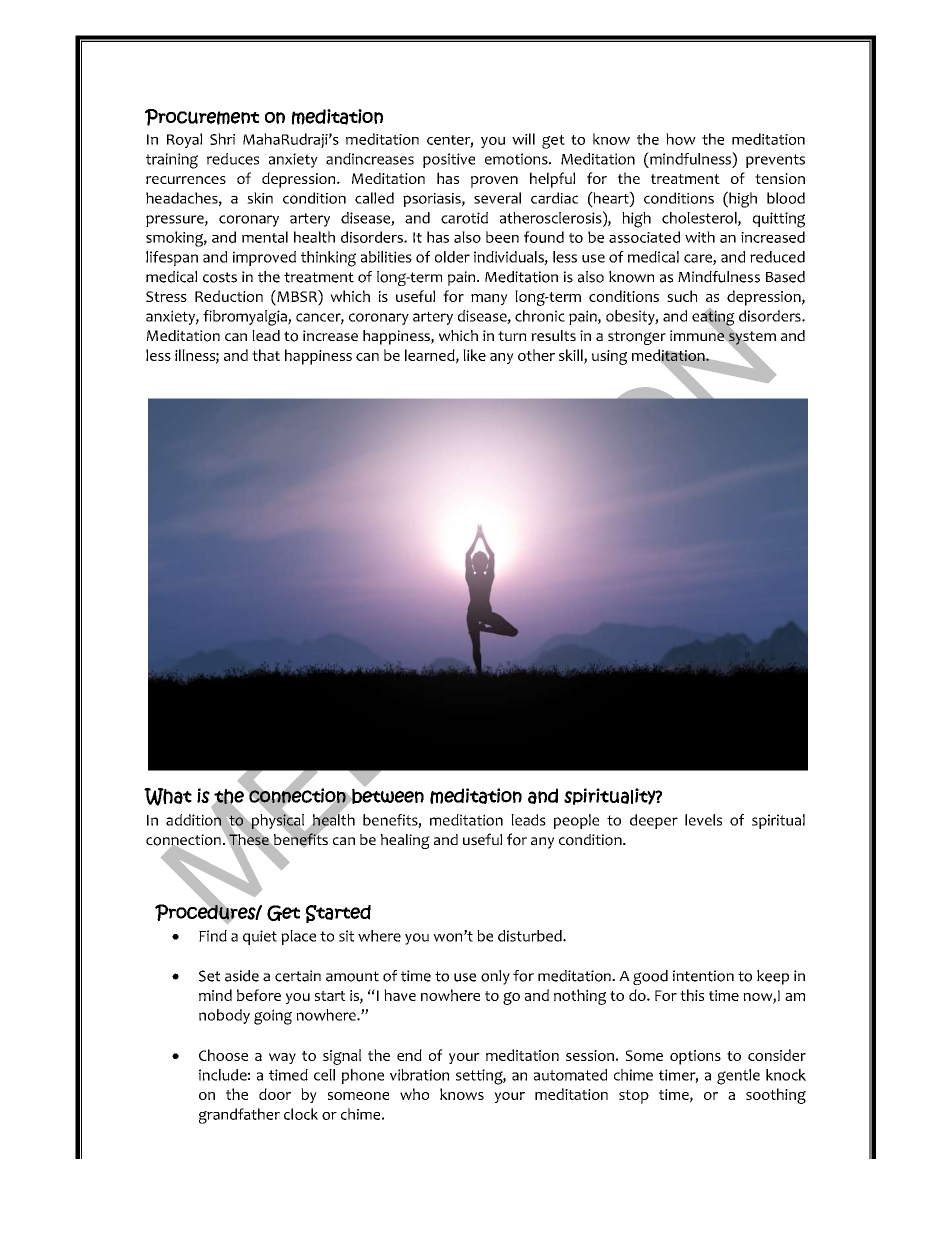 Image resolution: width=952 pixels, height=1233 pixels. Describe the element at coordinates (233, 159) in the screenshot. I see `reduces` at that location.
